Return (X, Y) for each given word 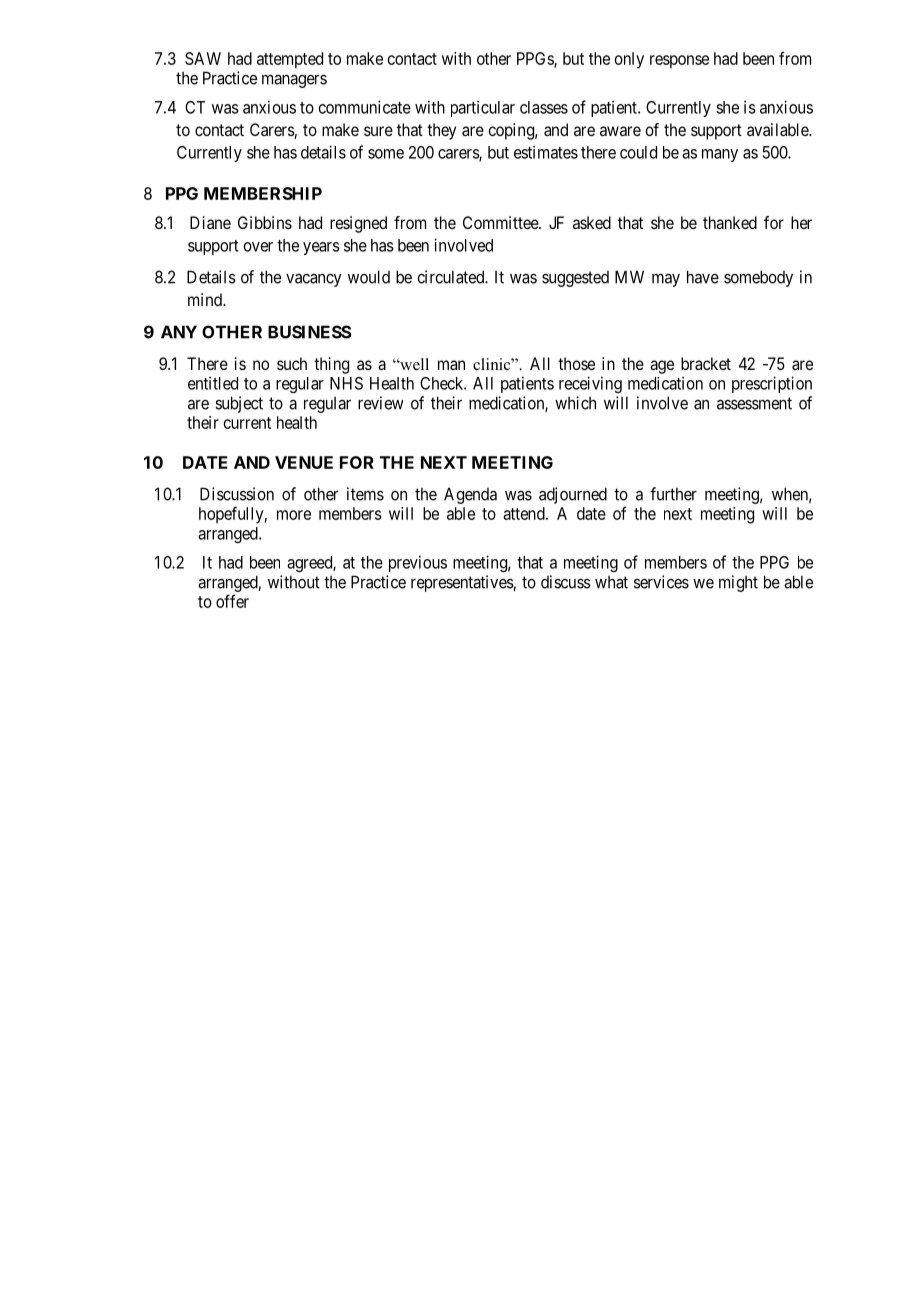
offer (232, 601)
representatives (462, 583)
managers (294, 81)
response (679, 62)
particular (483, 108)
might (738, 583)
